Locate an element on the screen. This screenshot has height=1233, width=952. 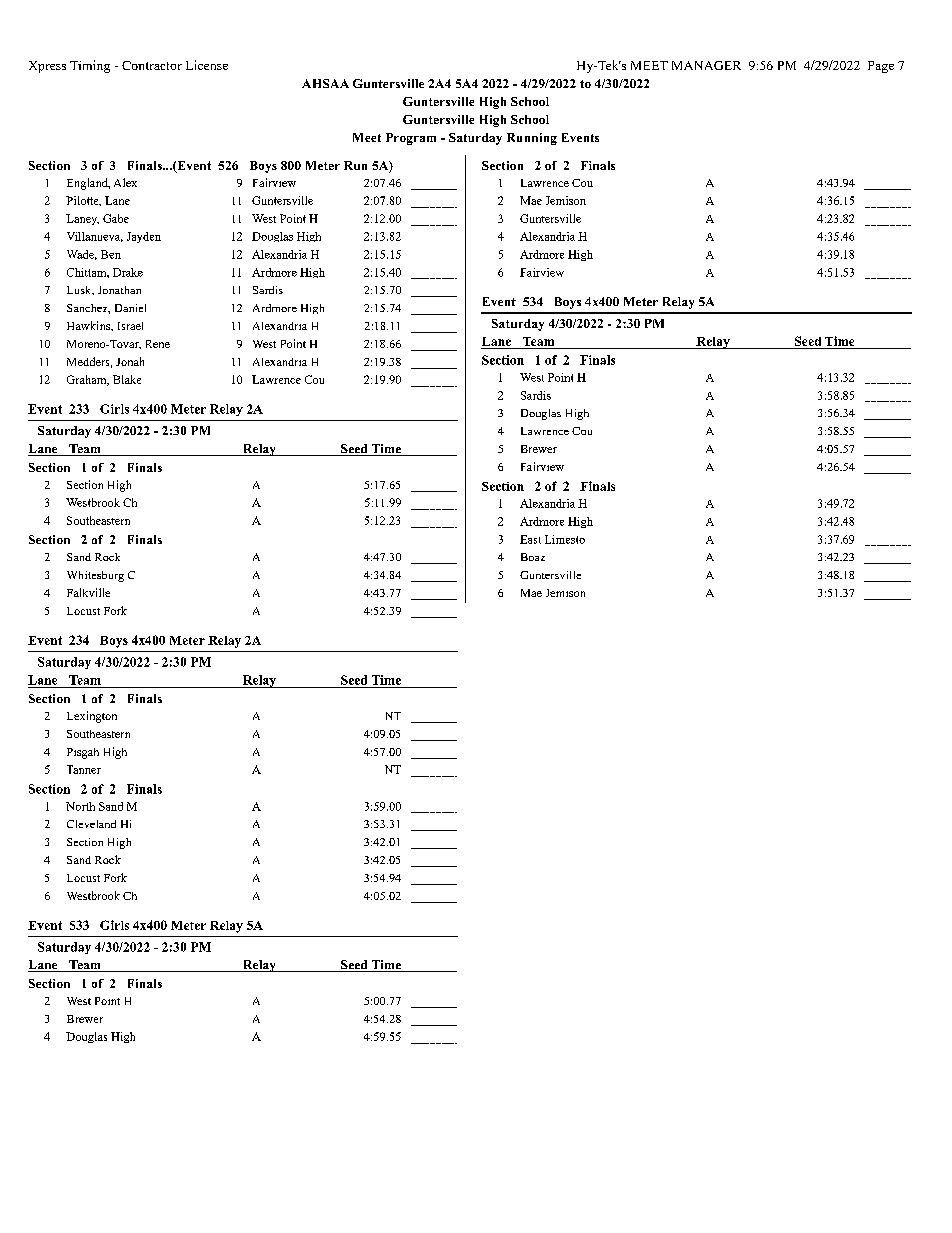
Contractor is located at coordinates (152, 65).
